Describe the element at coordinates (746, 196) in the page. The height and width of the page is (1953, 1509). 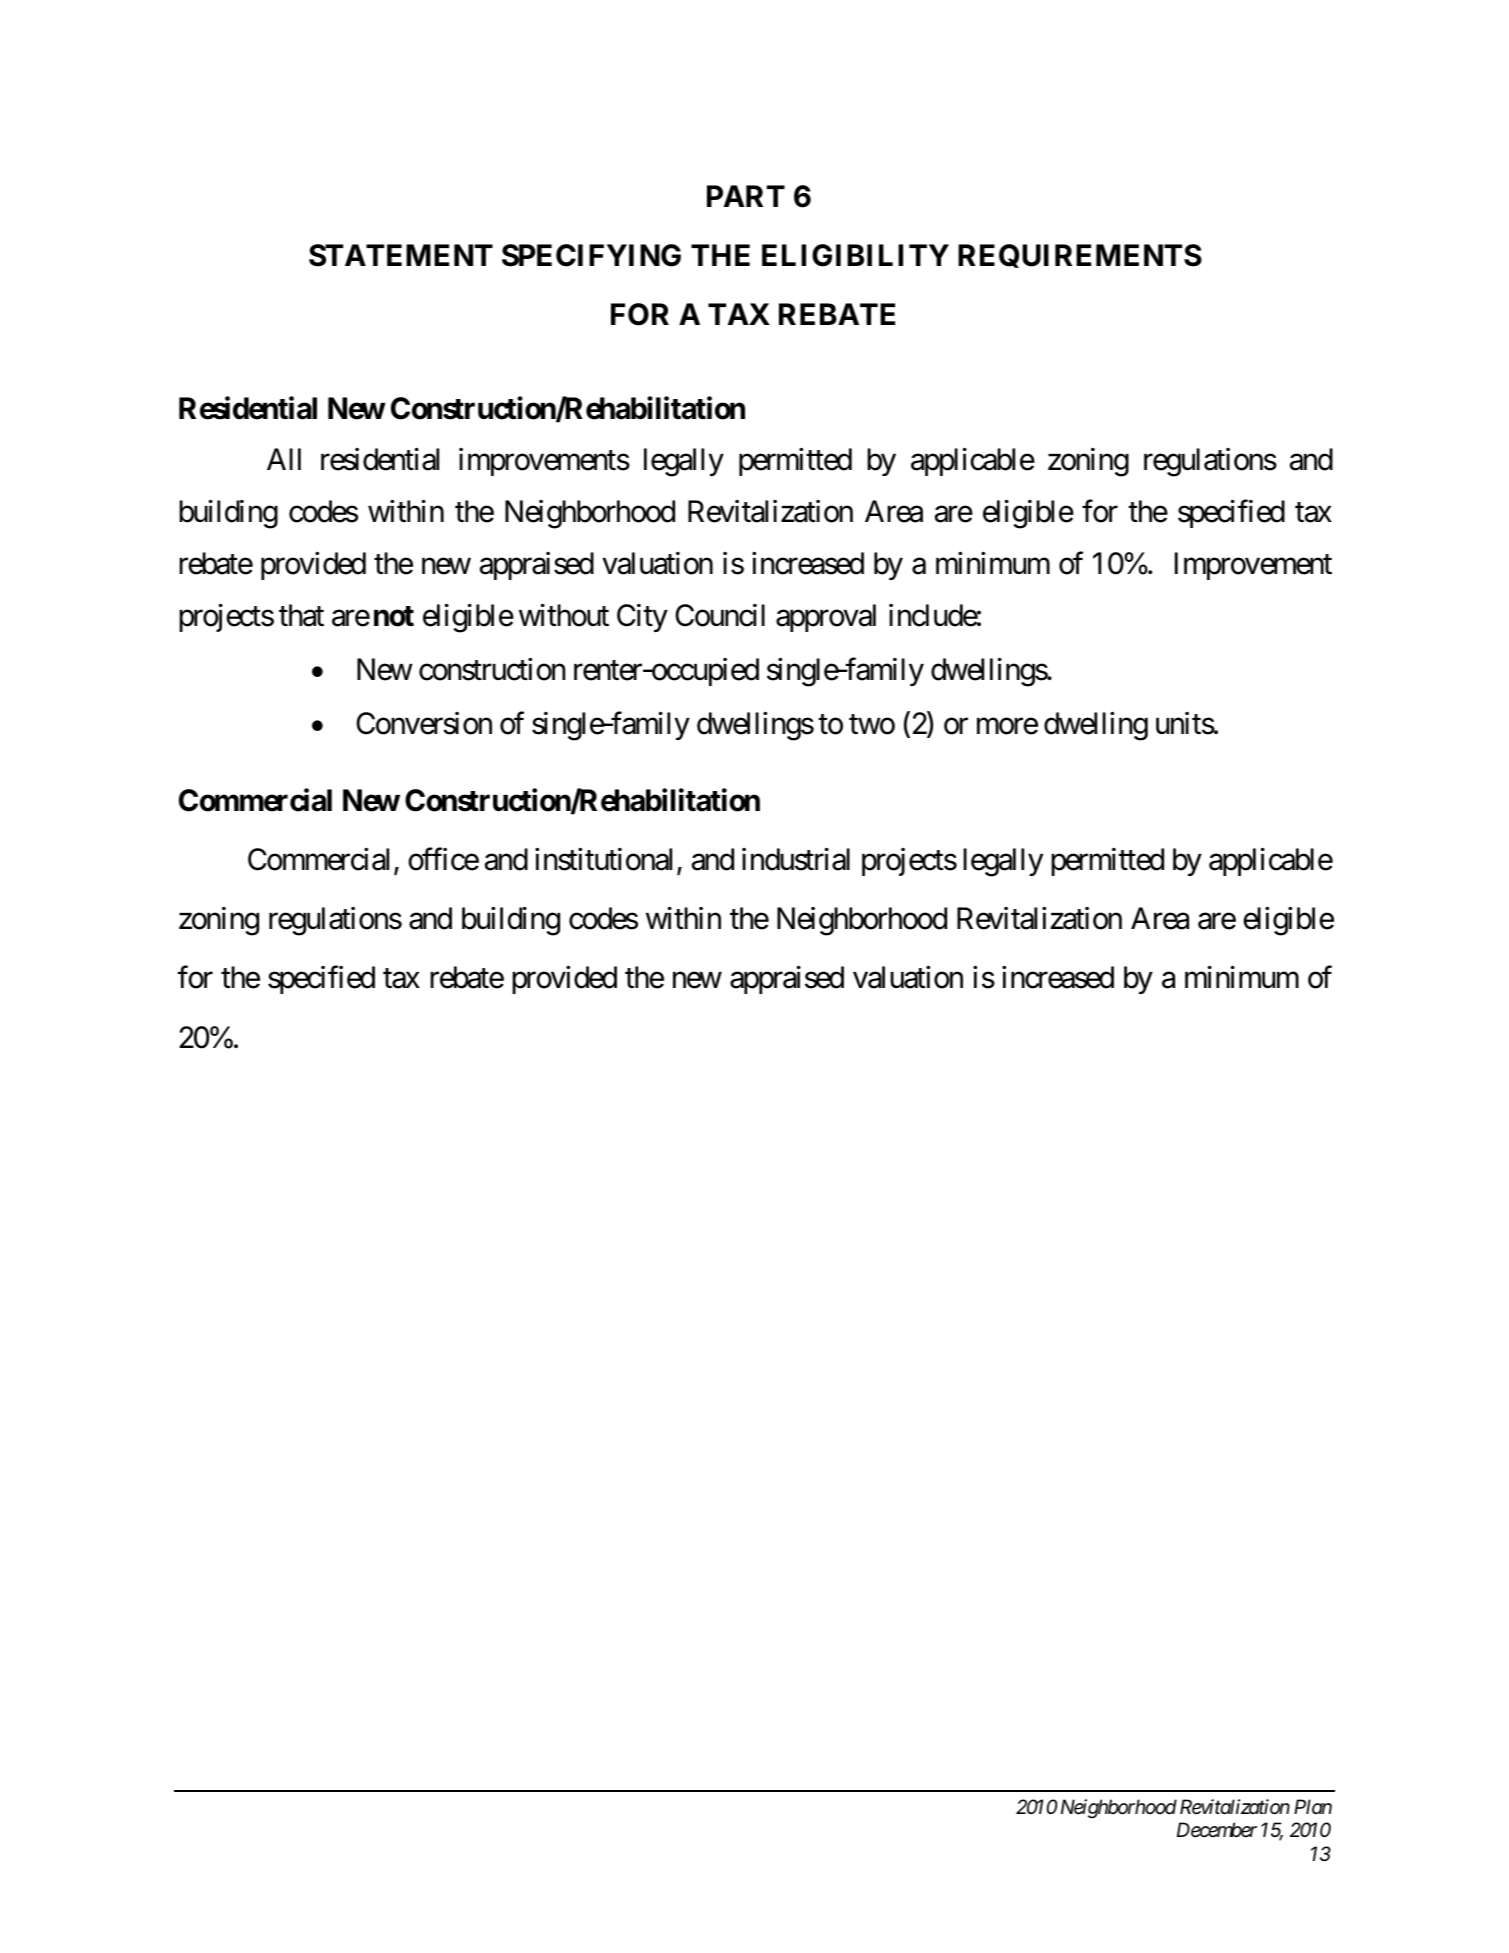
I see `PART` at that location.
